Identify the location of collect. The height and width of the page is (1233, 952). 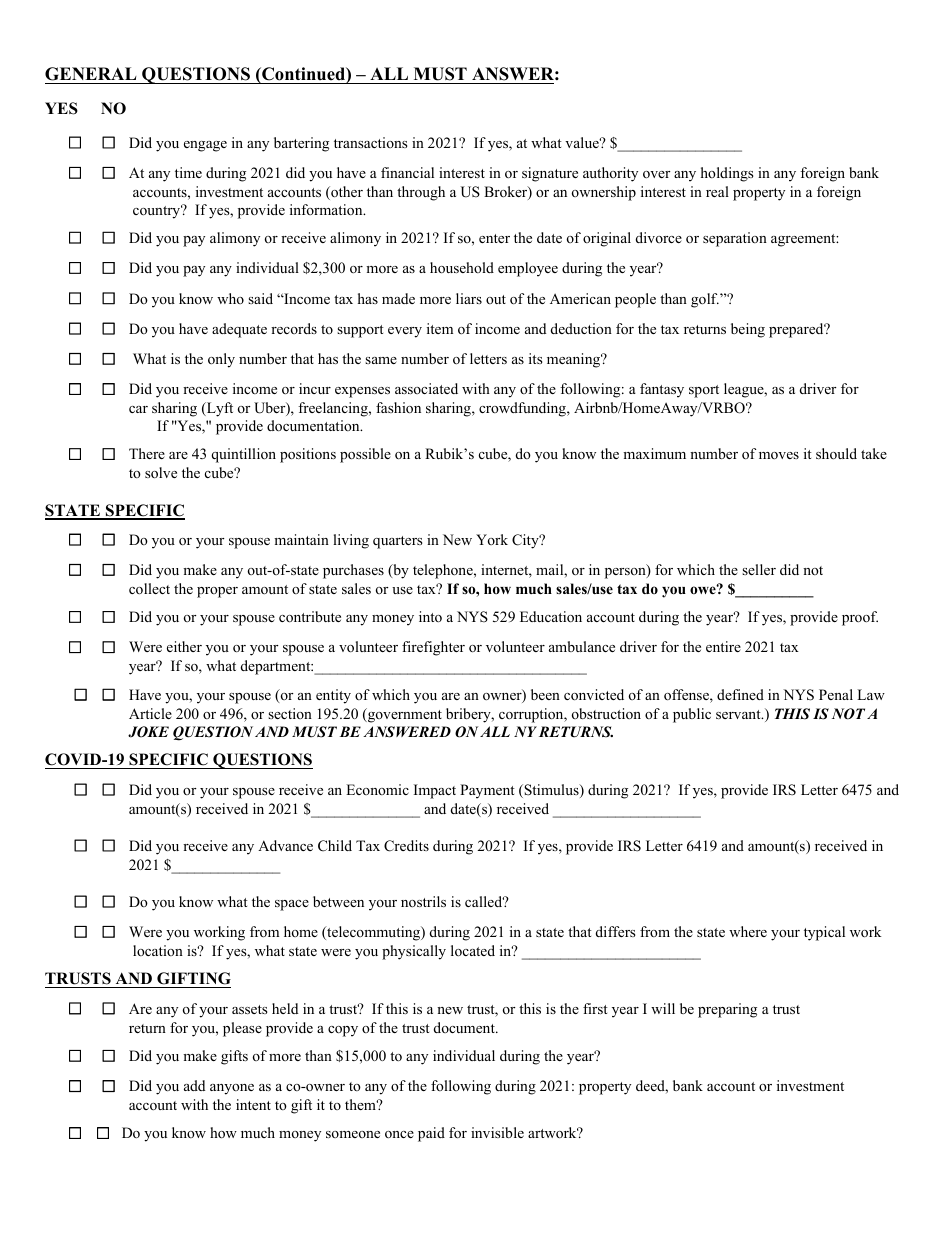
(149, 588).
